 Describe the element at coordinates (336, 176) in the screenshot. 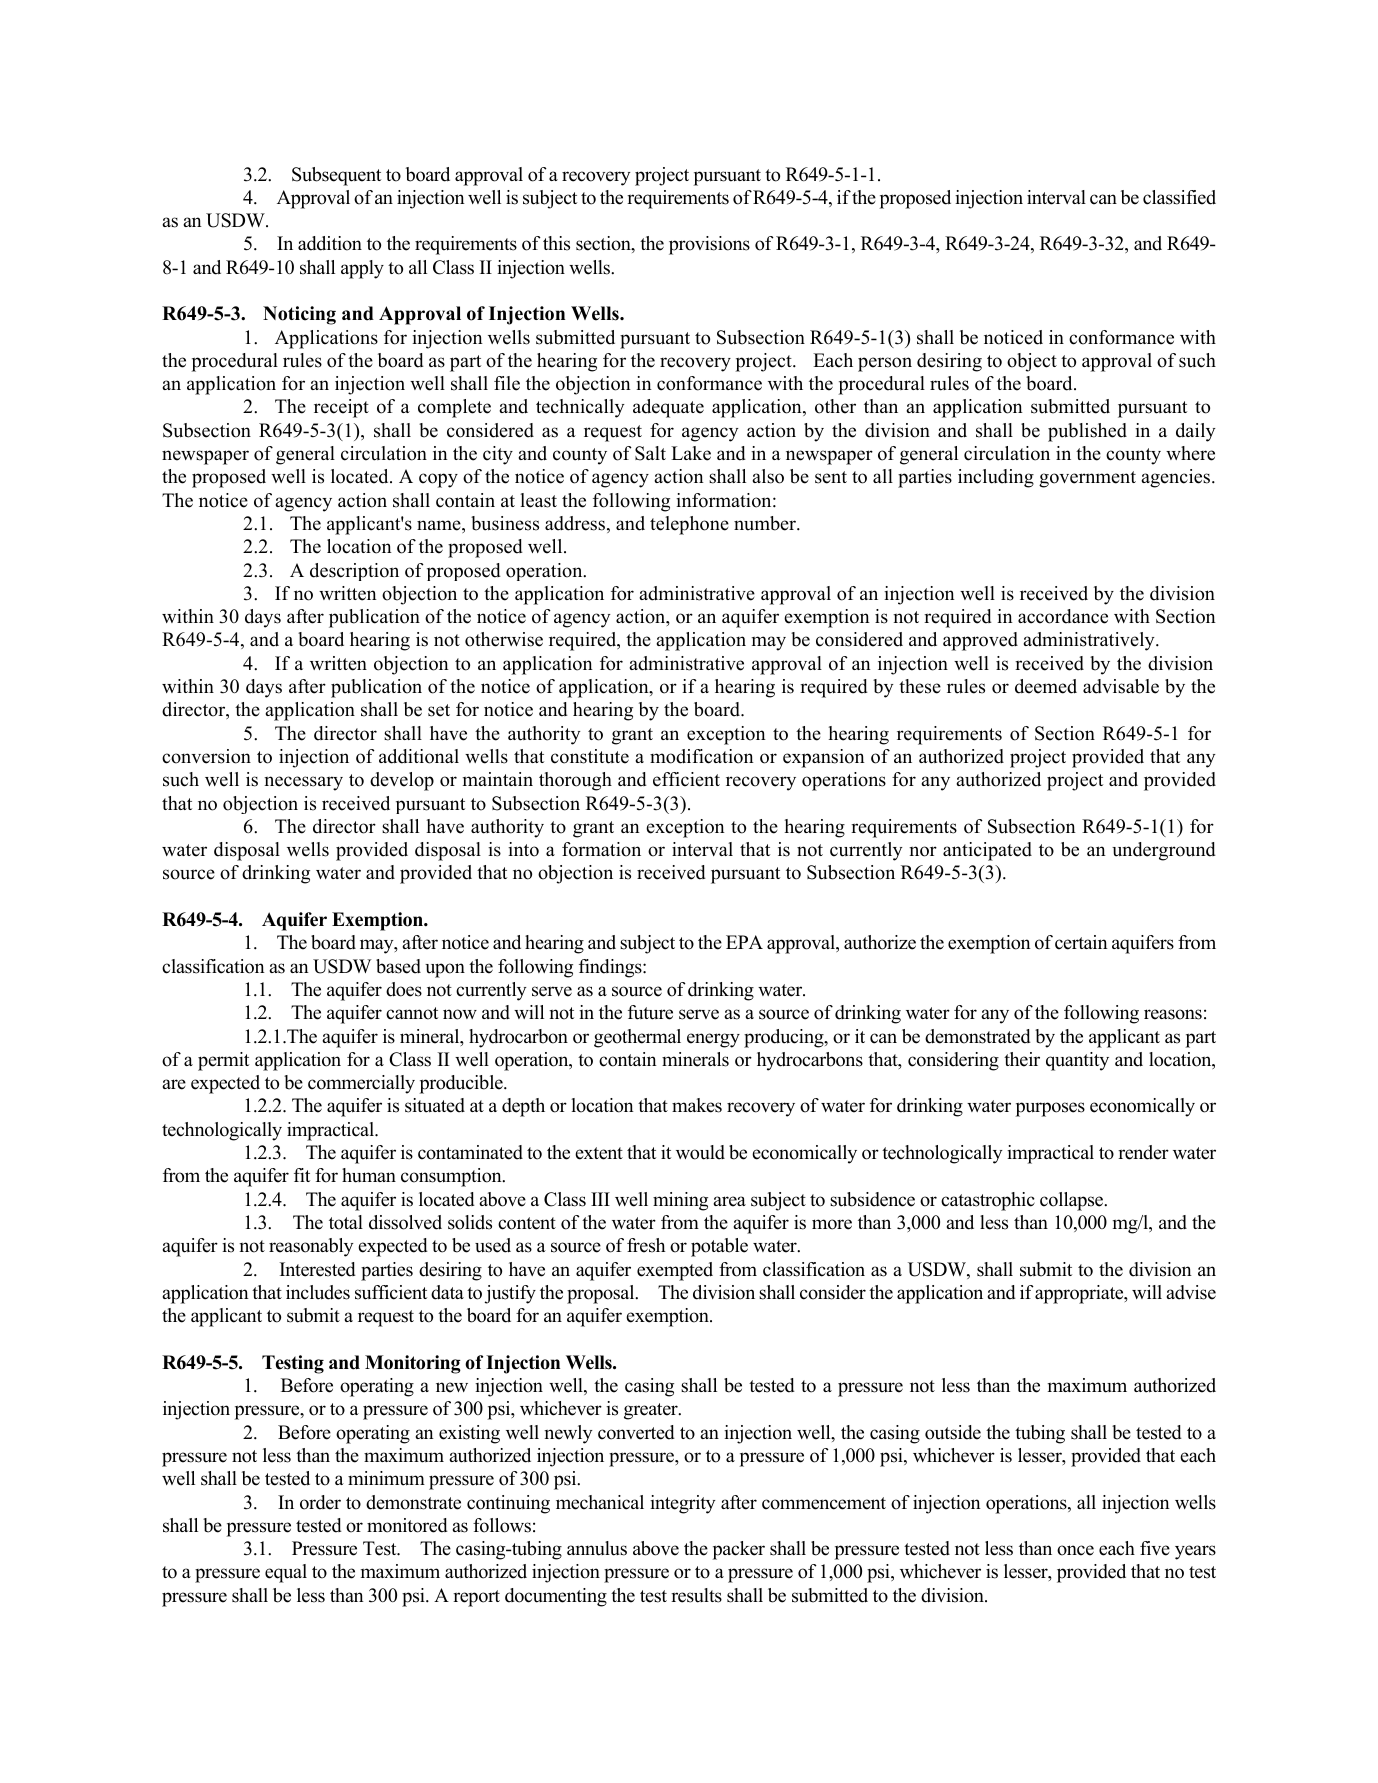

I see `Subsequent` at that location.
